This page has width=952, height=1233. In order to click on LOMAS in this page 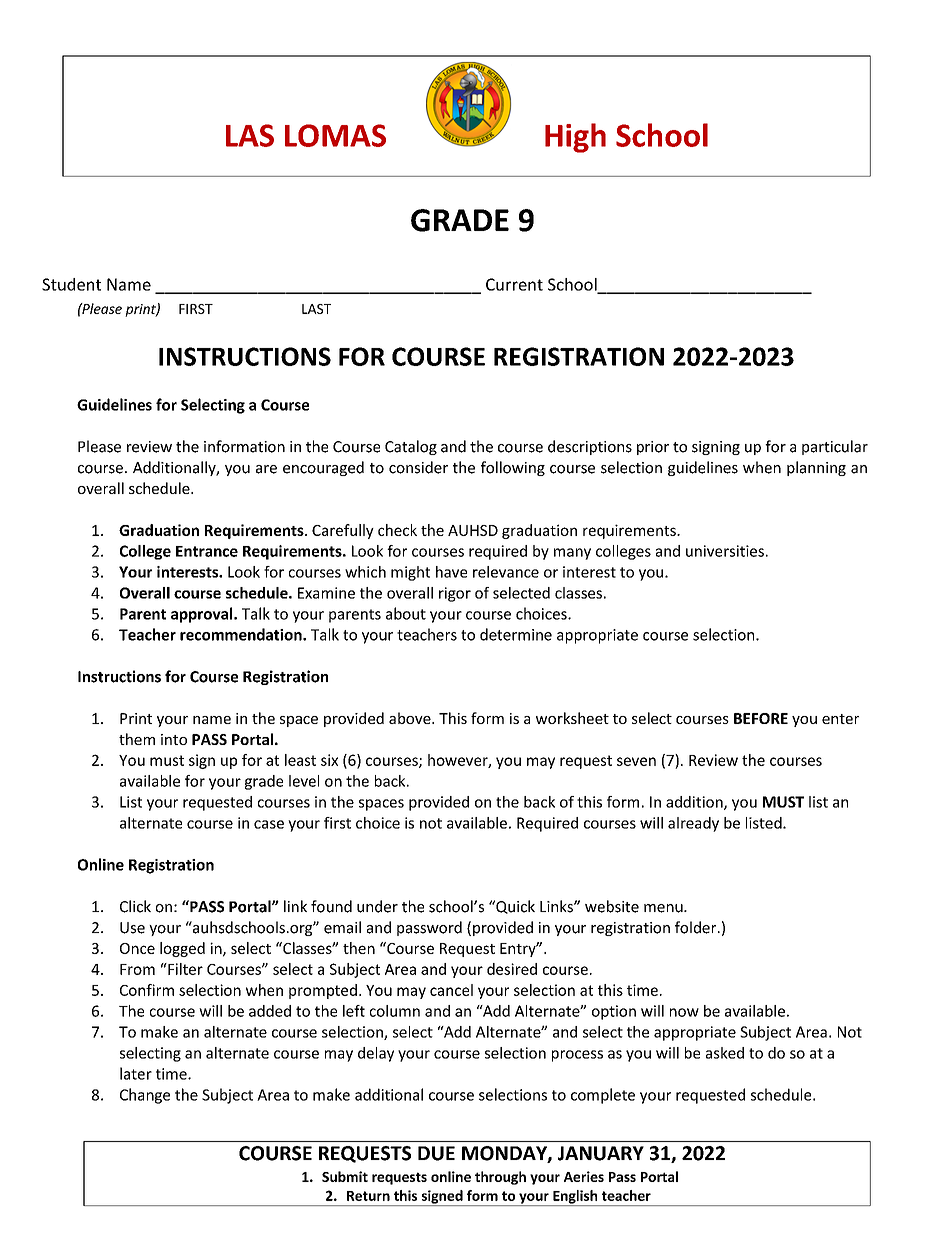, I will do `click(335, 135)`.
